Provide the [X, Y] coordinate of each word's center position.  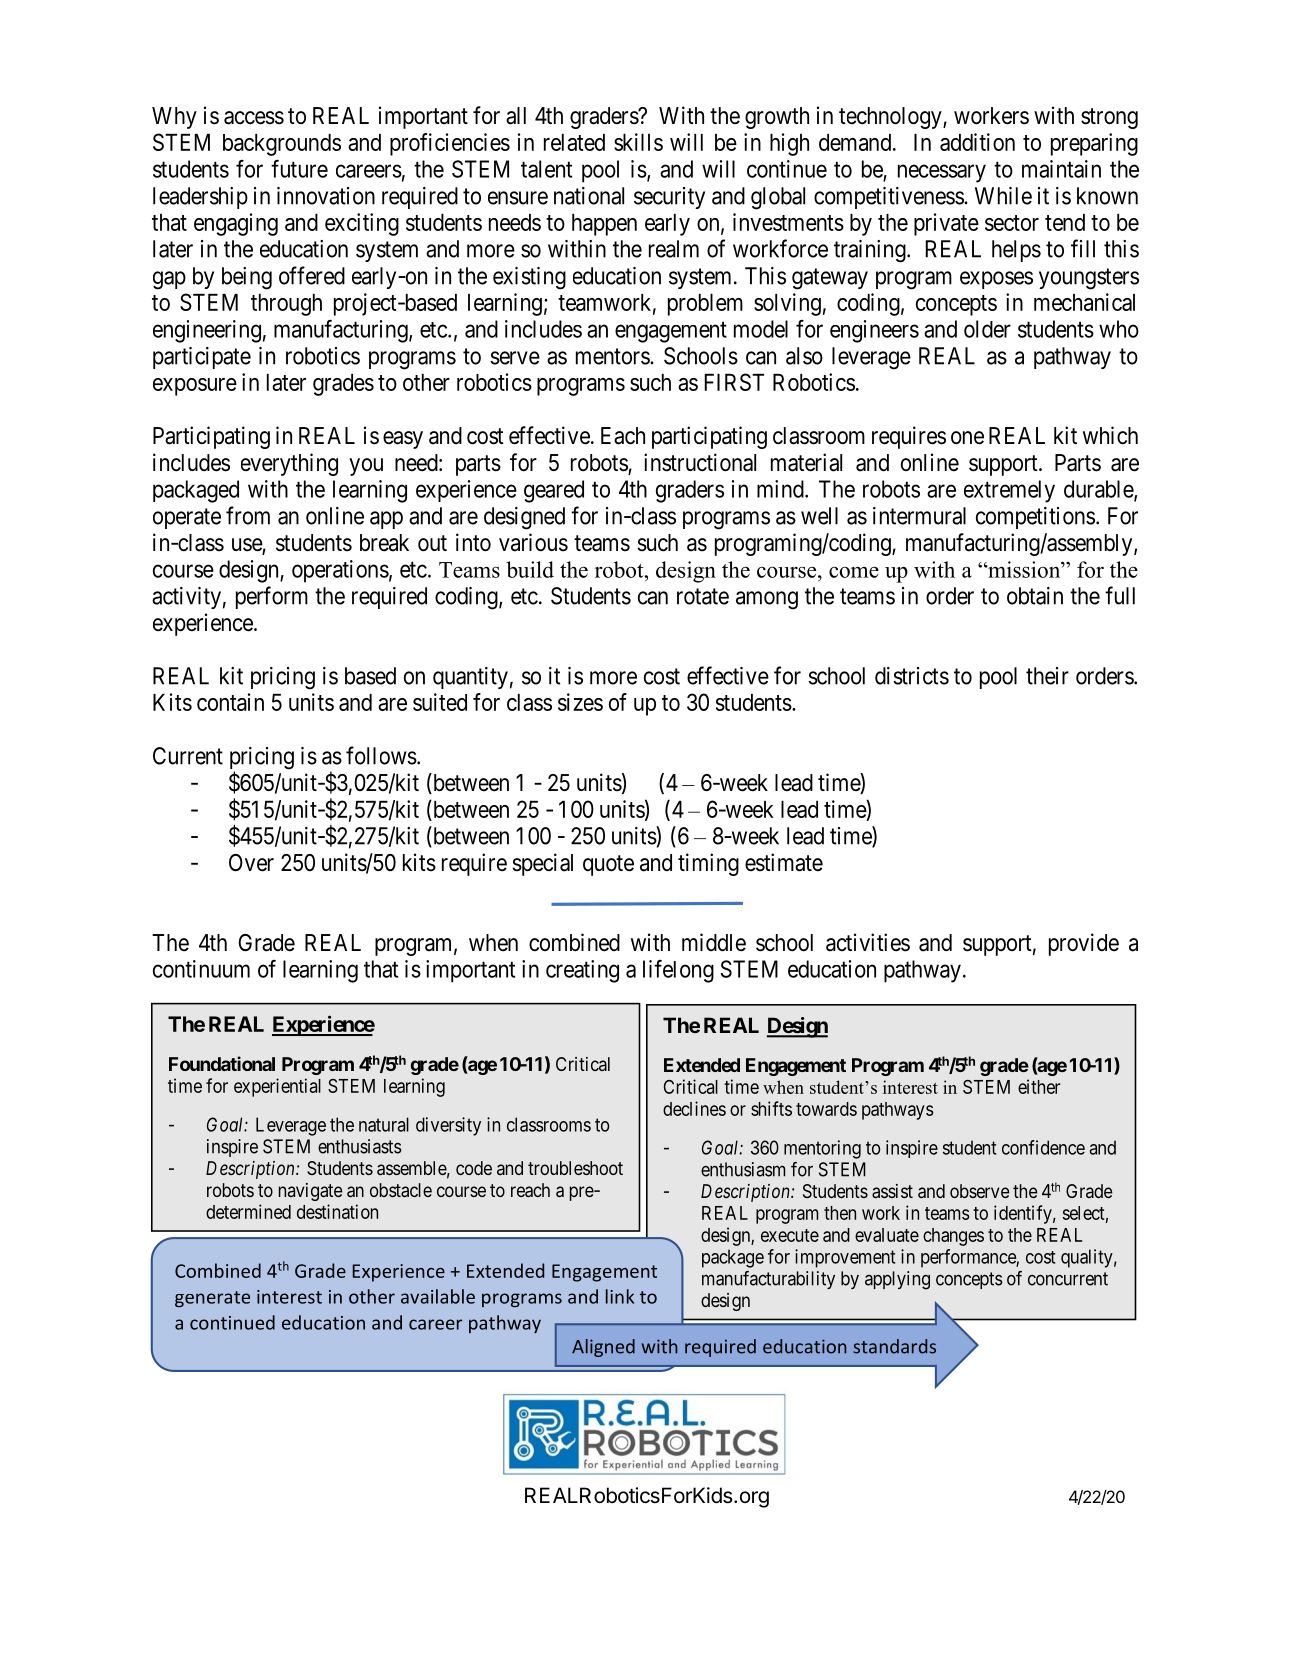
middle [714, 942]
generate [212, 1299]
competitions [1035, 518]
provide [1084, 944]
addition [977, 142]
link [620, 1296]
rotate [703, 596]
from [248, 515]
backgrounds [282, 145]
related [574, 142]
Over [251, 863]
